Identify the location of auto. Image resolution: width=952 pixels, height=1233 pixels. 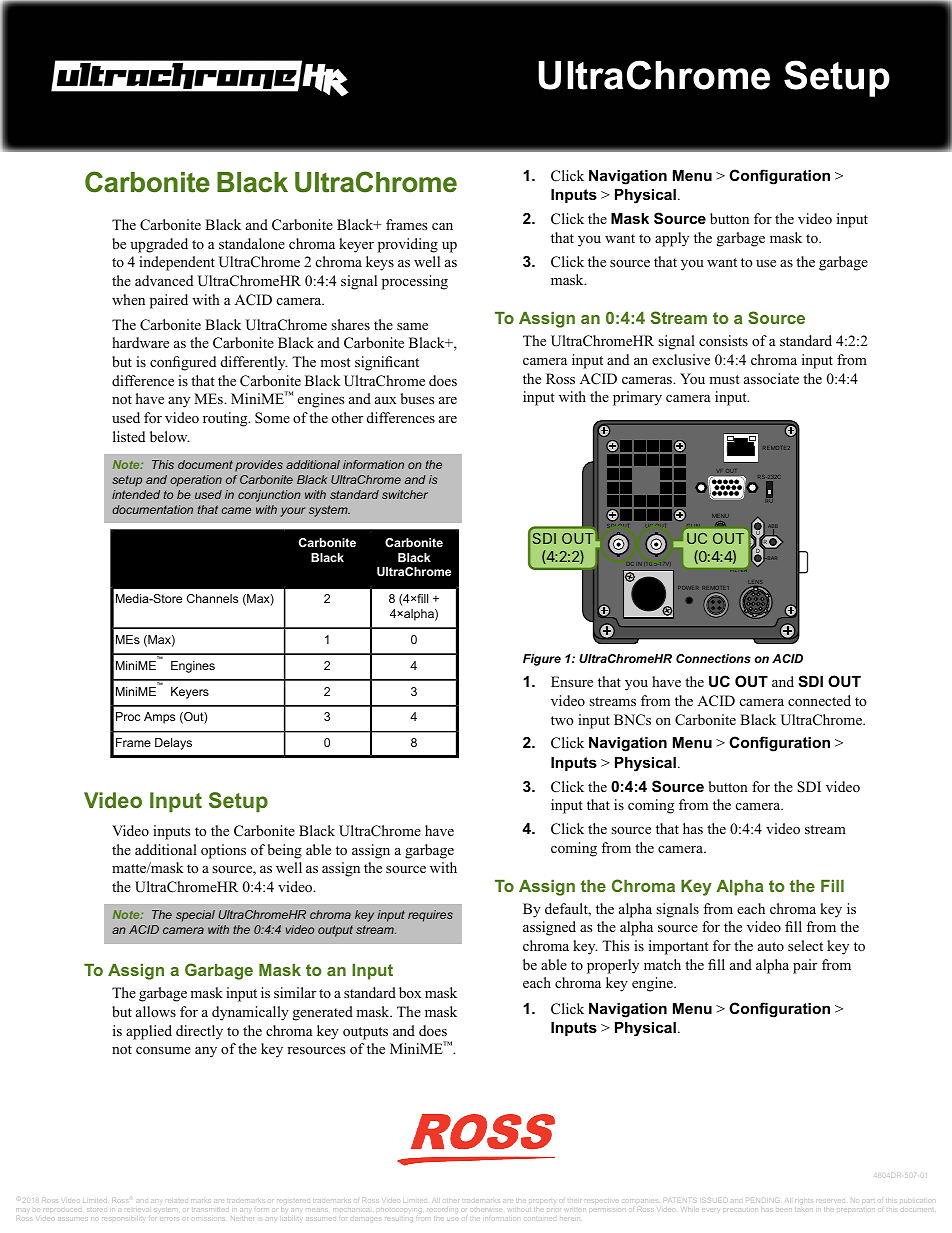
(771, 946).
